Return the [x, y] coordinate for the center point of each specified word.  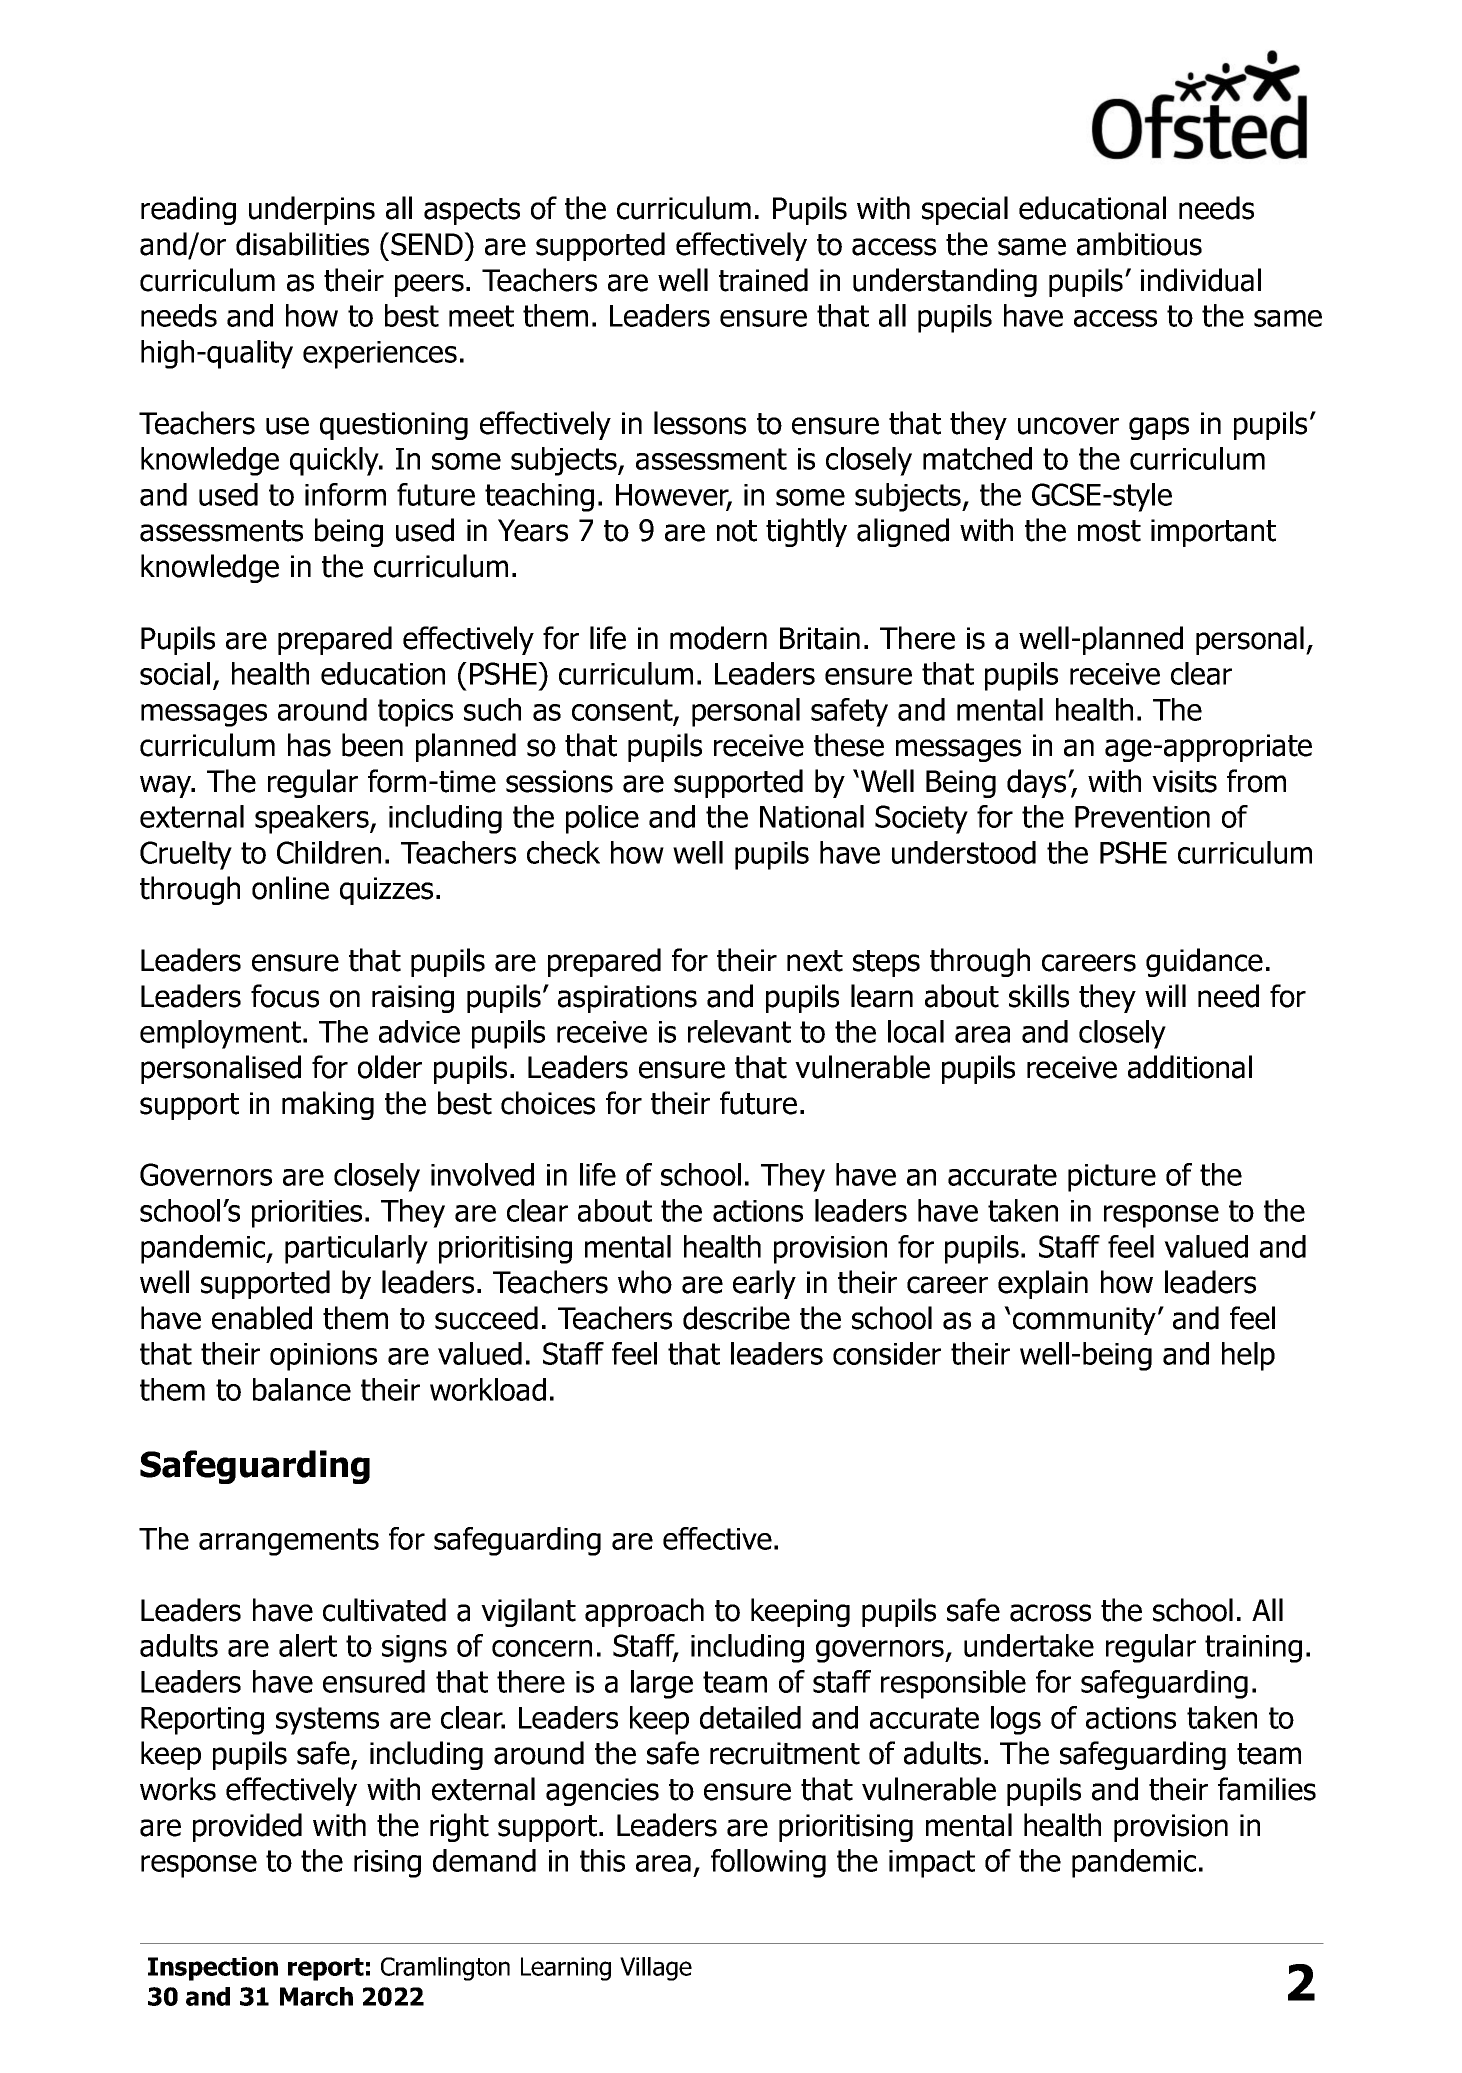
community [1084, 1321]
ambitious [1139, 244]
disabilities [302, 244]
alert [308, 1645]
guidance [1204, 962]
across [1050, 1613]
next [815, 961]
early [764, 1284]
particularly [356, 1249]
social [175, 673]
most [1109, 531]
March [316, 1996]
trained [763, 280]
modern [718, 638]
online [290, 888]
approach [644, 1612]
